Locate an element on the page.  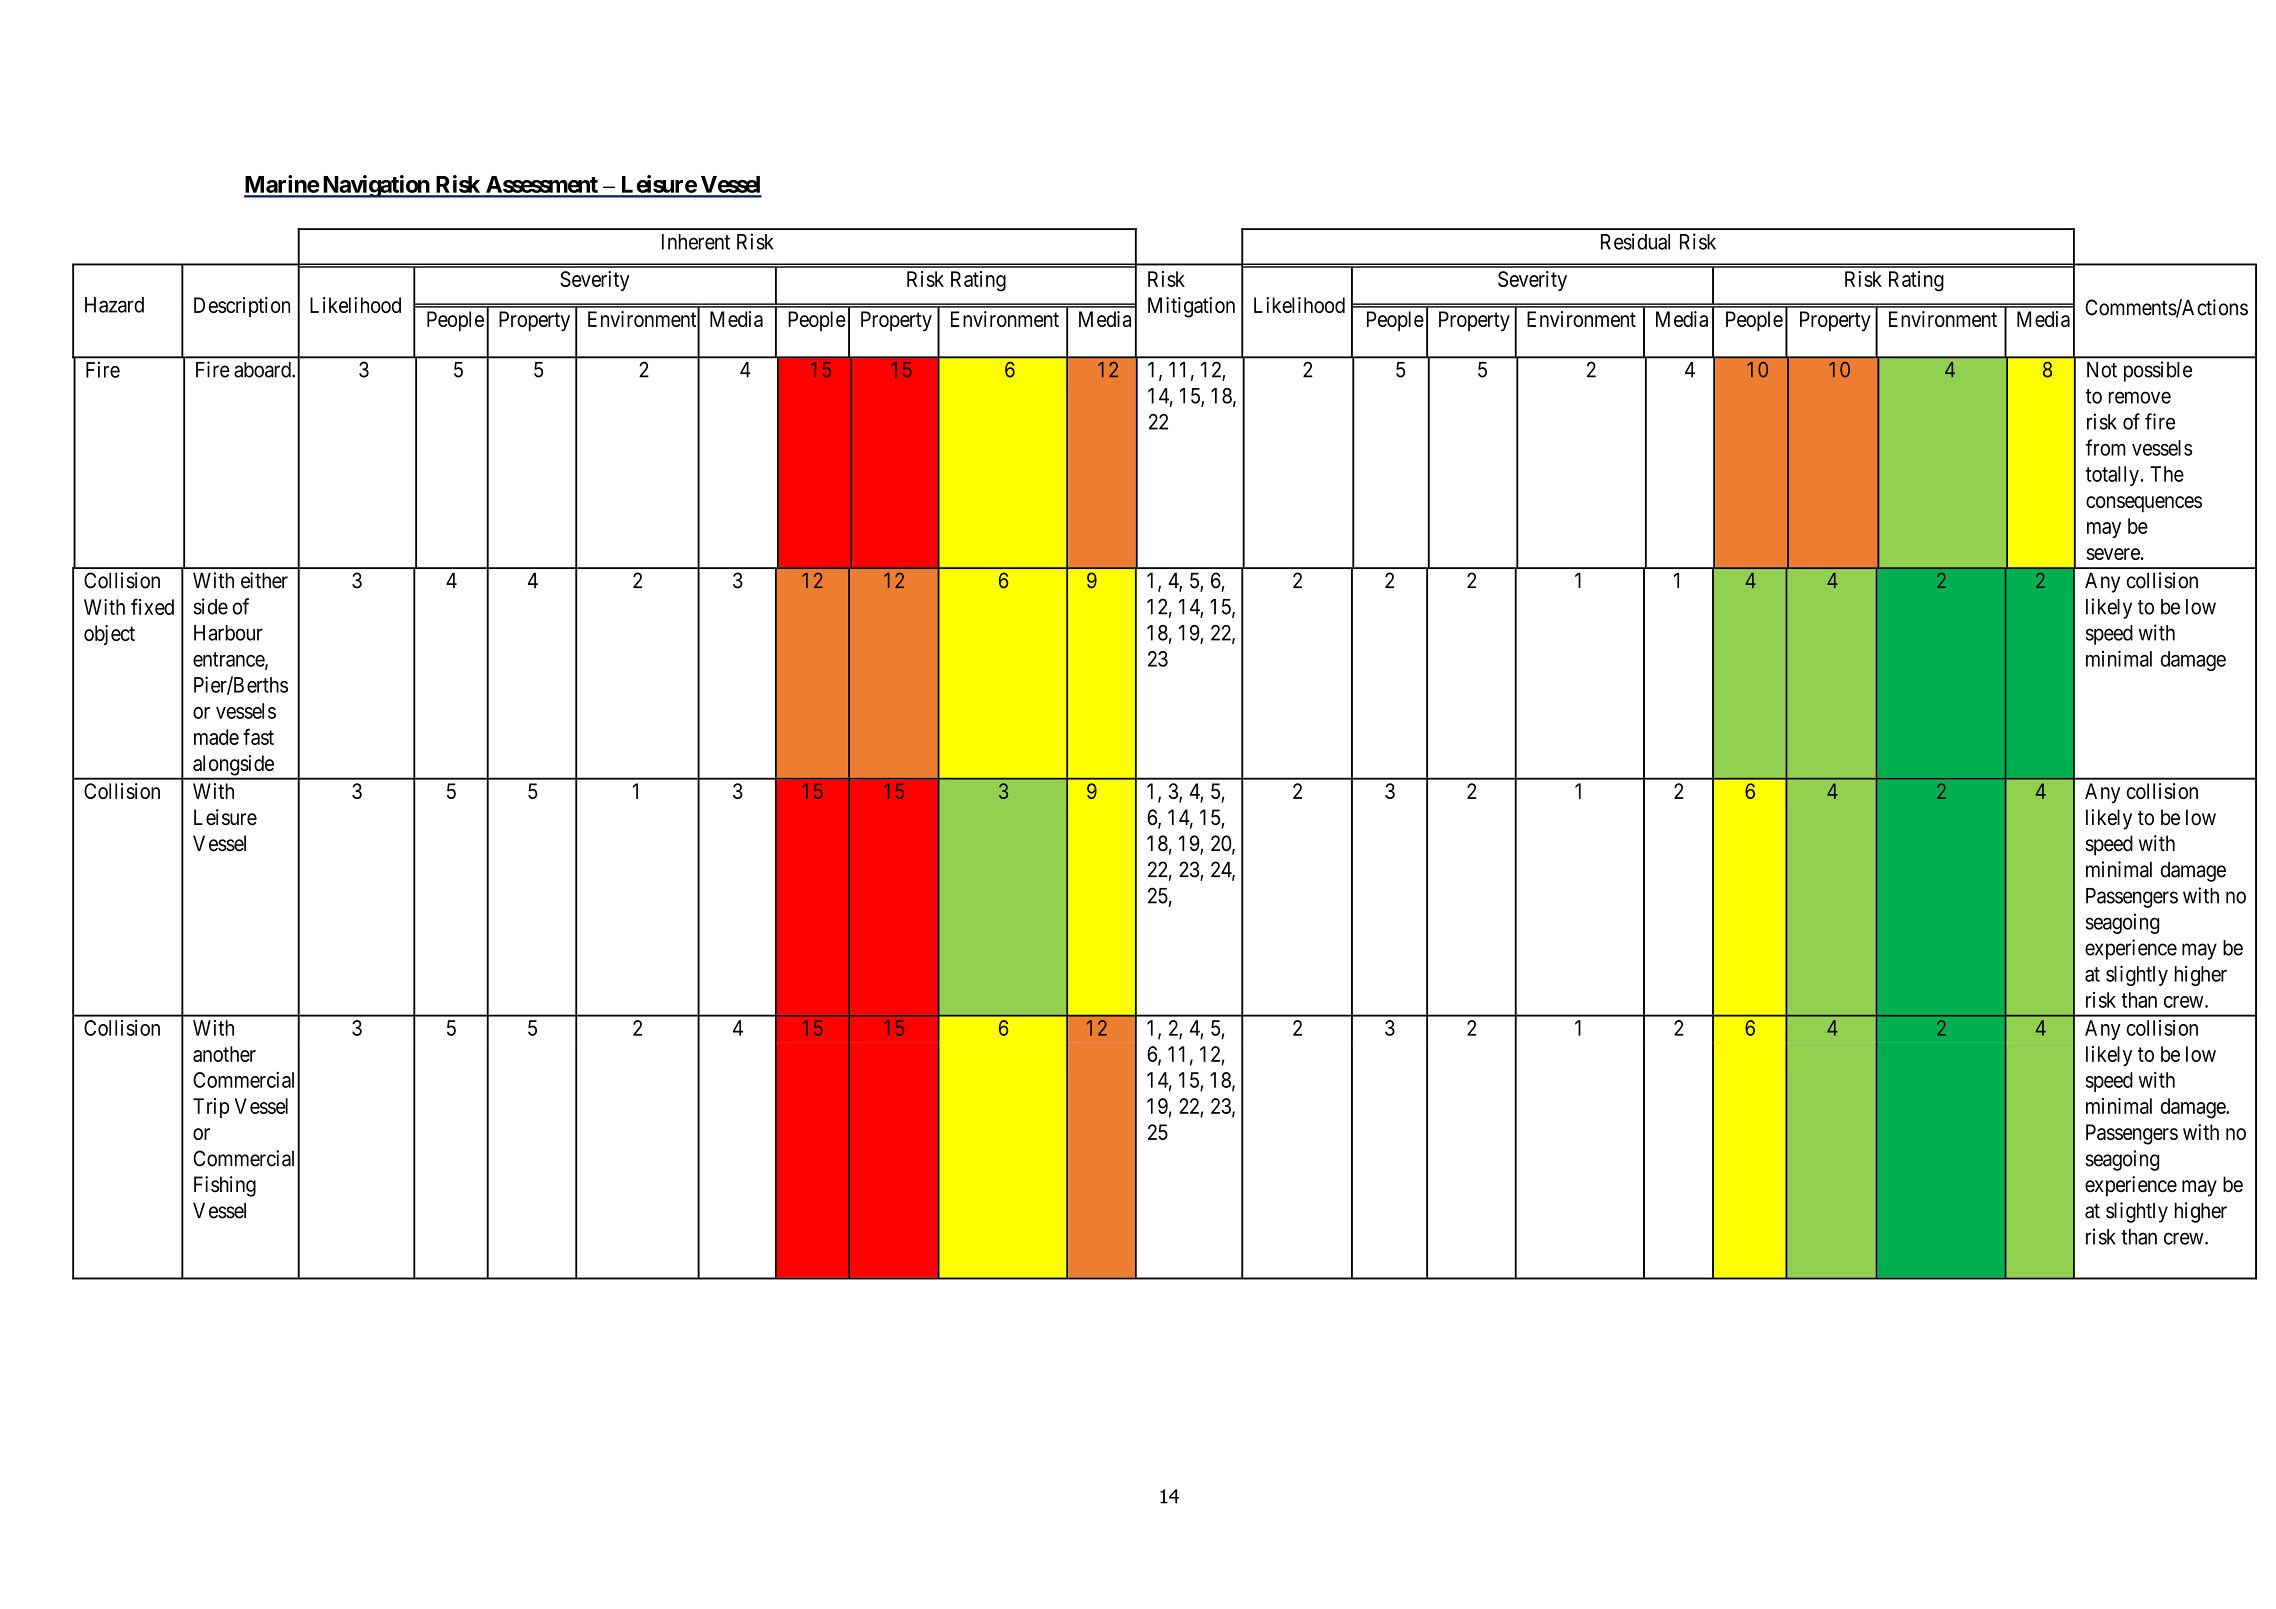
made is located at coordinates (216, 737).
